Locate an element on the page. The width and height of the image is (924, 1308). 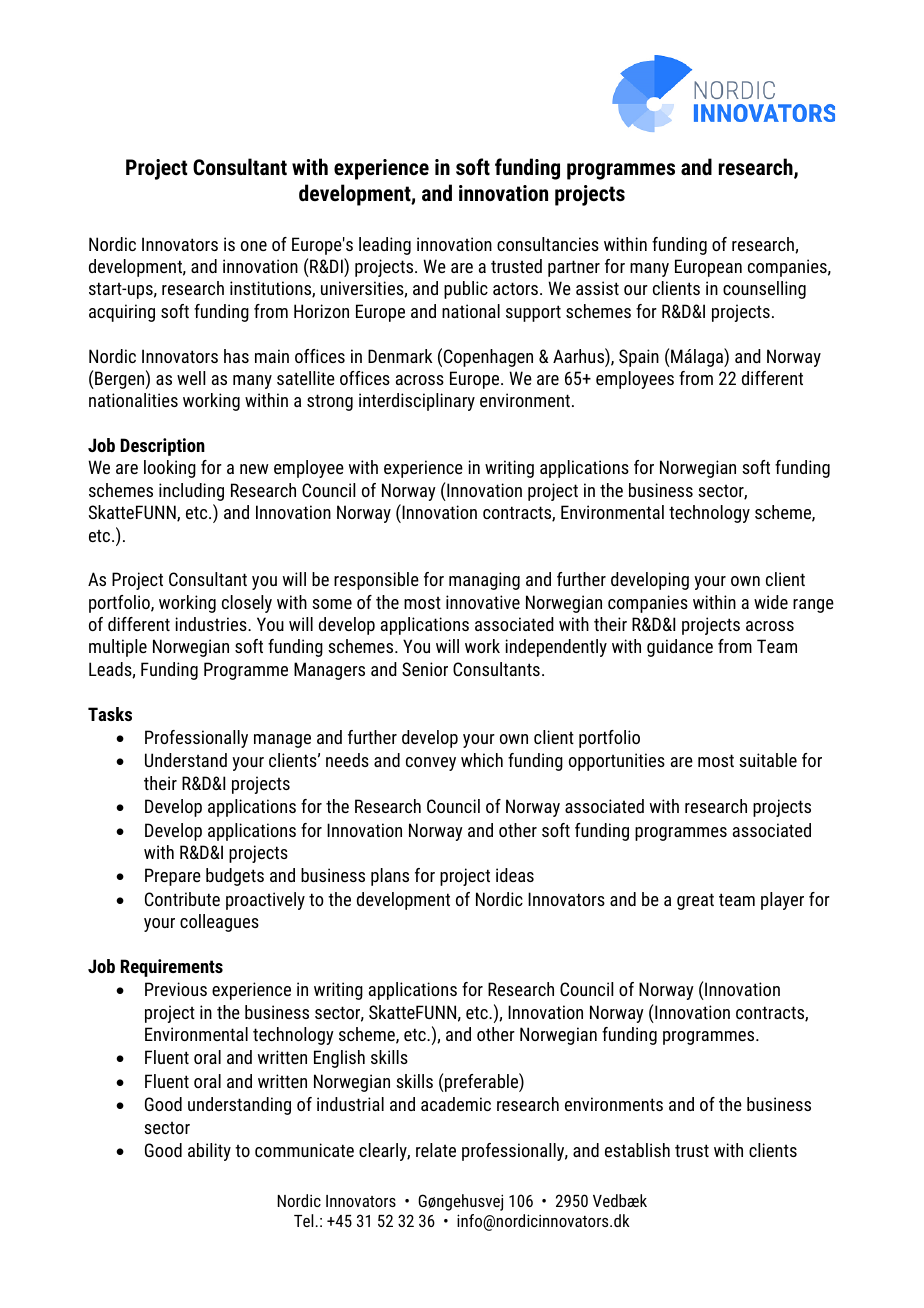
guidance is located at coordinates (680, 648).
